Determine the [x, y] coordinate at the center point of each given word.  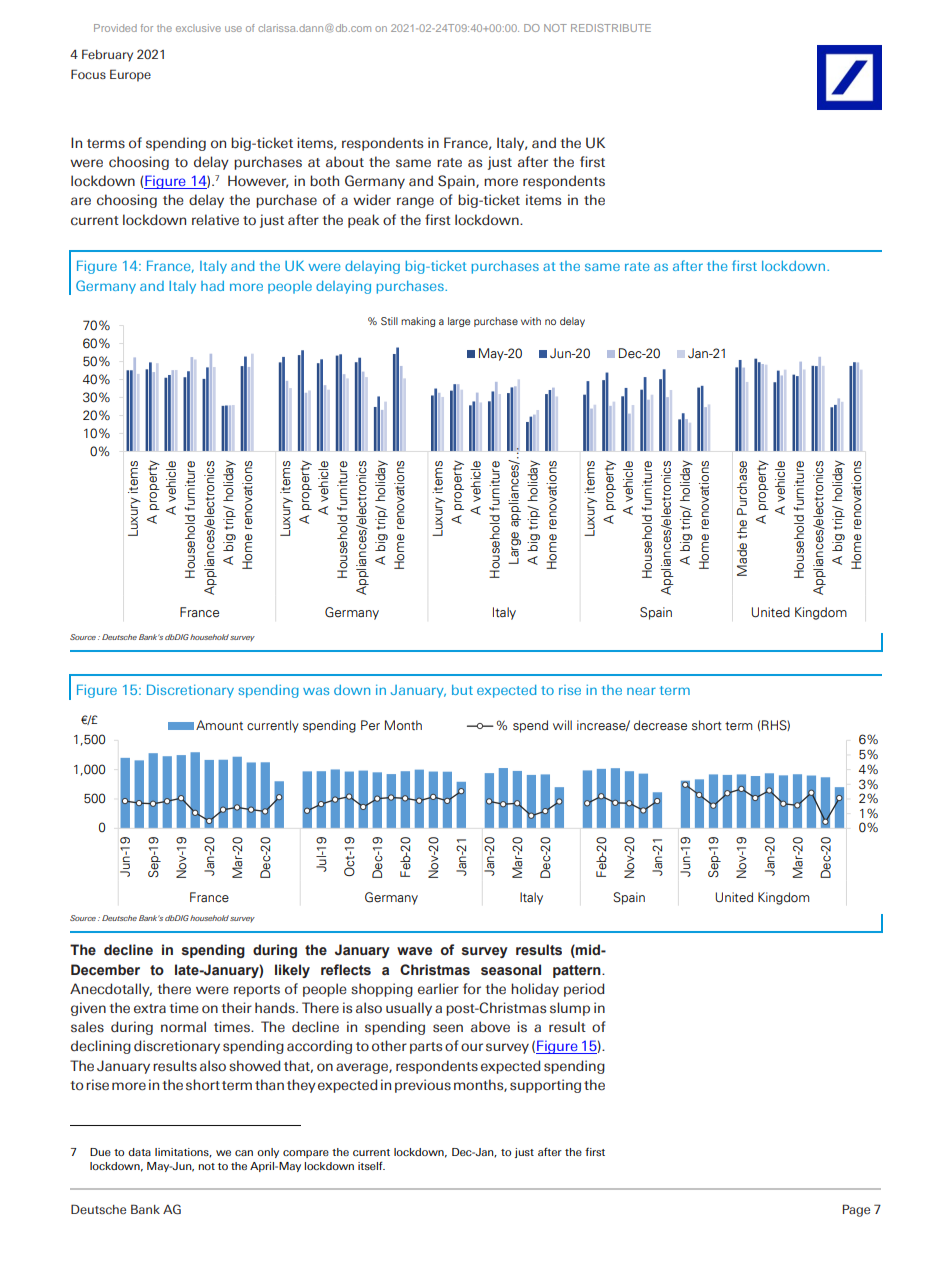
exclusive [198, 28]
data [139, 1152]
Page [856, 1210]
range [415, 202]
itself [371, 1165]
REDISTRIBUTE [611, 28]
